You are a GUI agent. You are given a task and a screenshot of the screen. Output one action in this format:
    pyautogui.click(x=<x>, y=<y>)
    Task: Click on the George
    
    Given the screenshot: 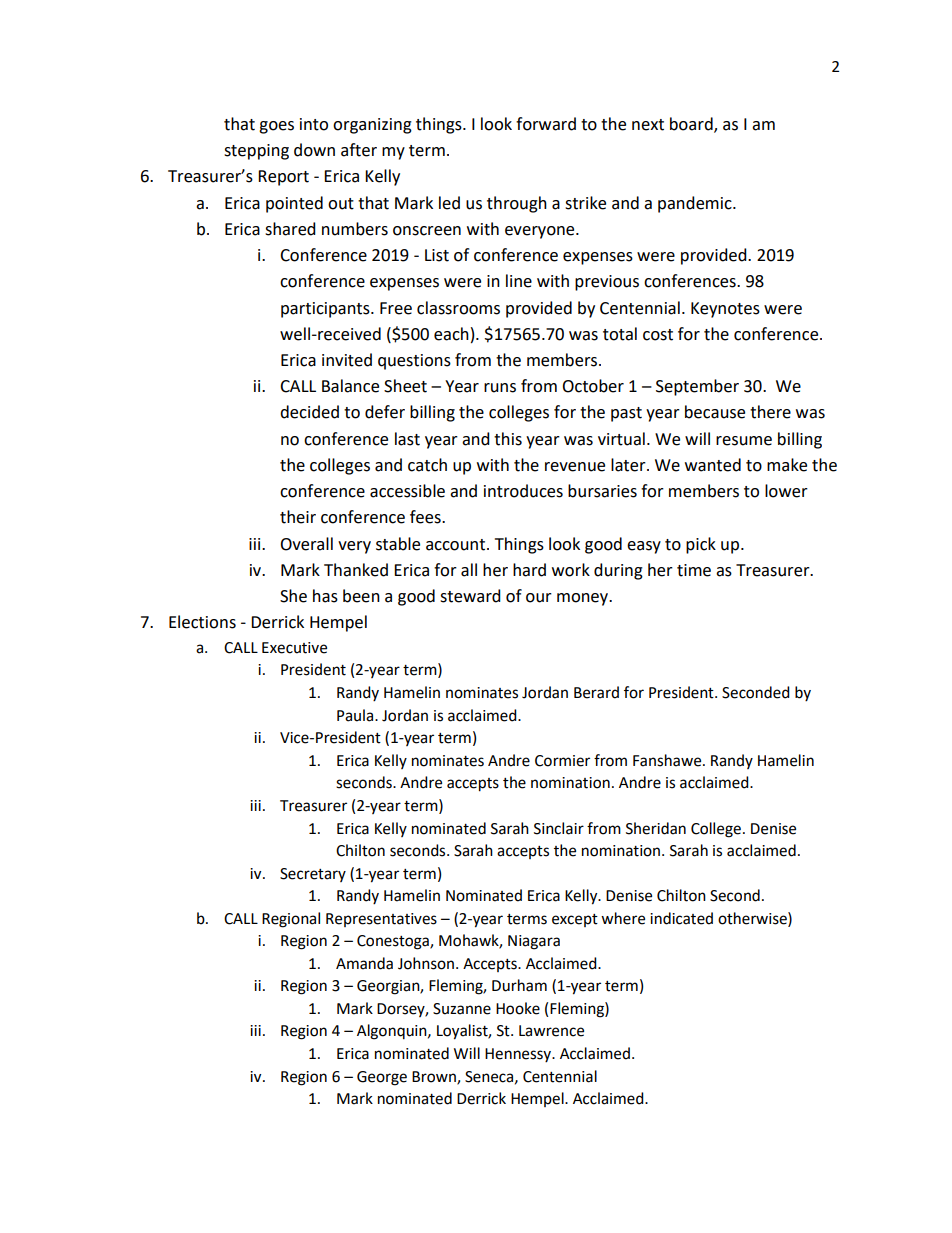 What is the action you would take?
    pyautogui.click(x=382, y=1078)
